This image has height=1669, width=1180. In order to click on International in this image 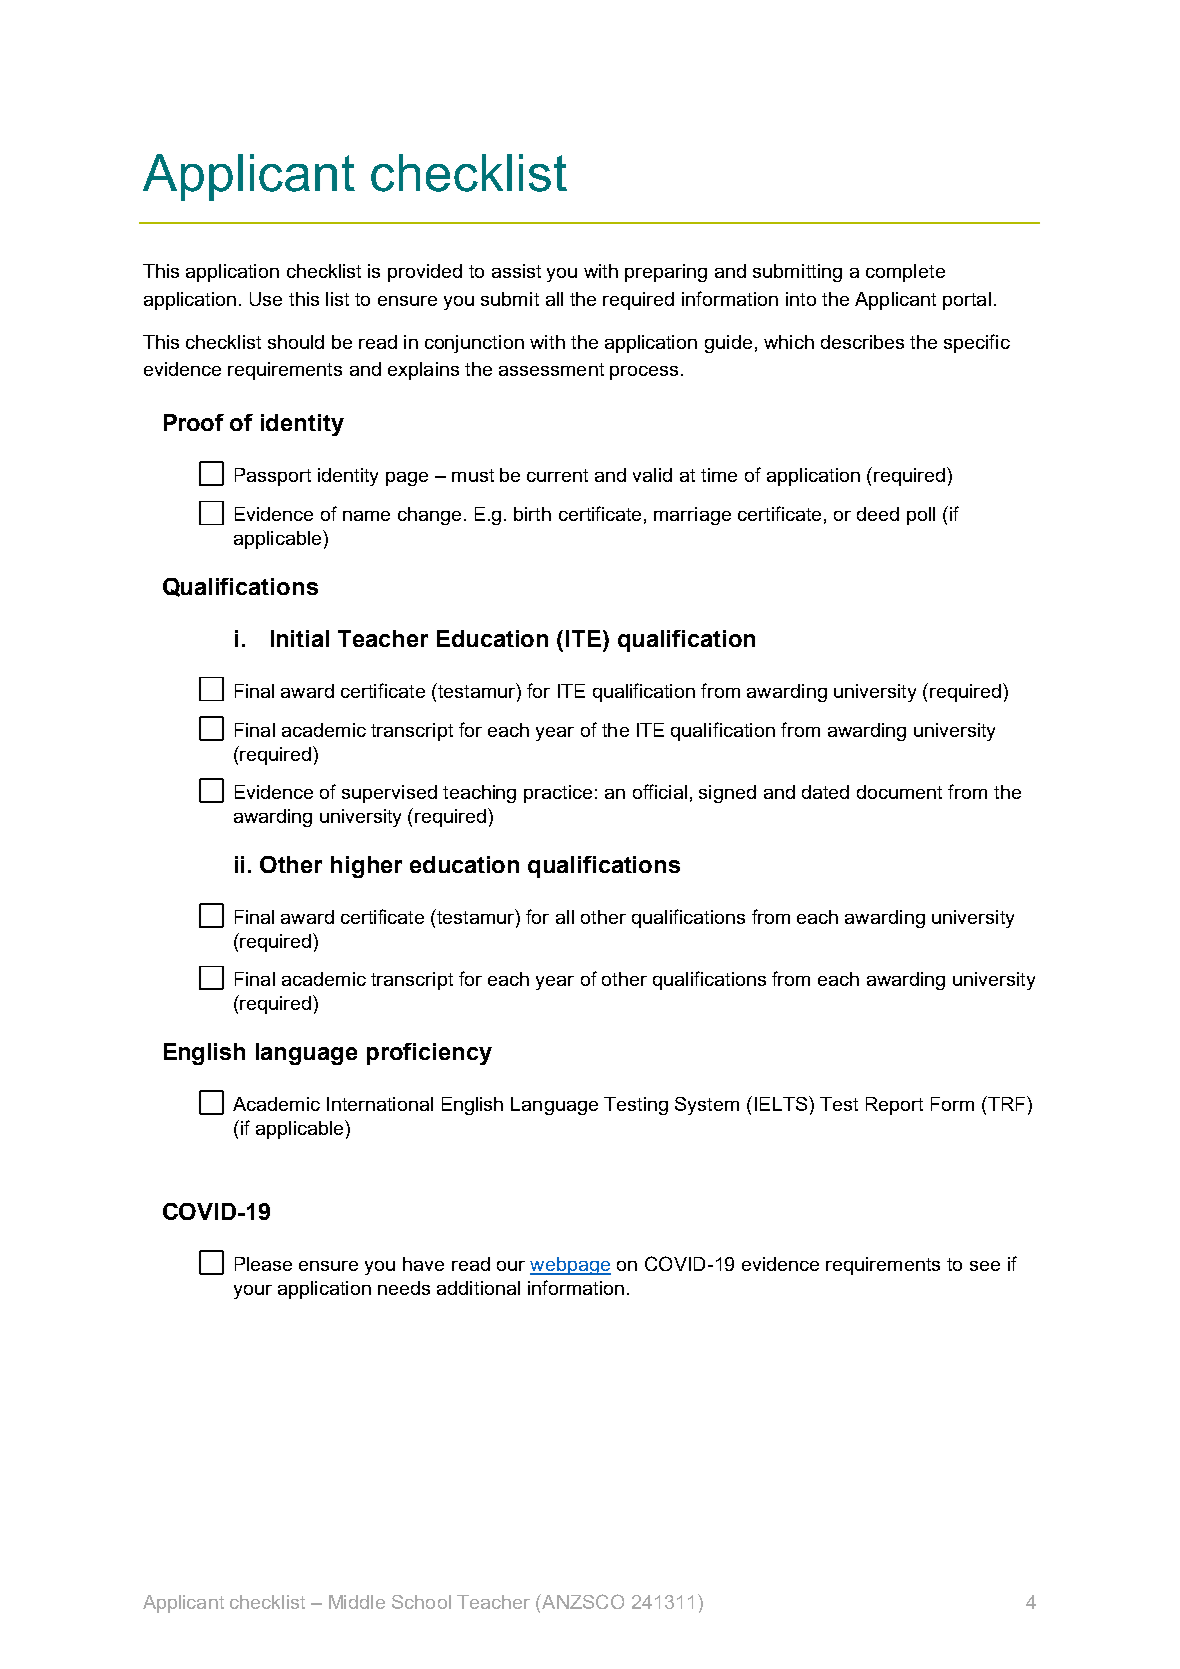, I will do `click(380, 1104)`.
